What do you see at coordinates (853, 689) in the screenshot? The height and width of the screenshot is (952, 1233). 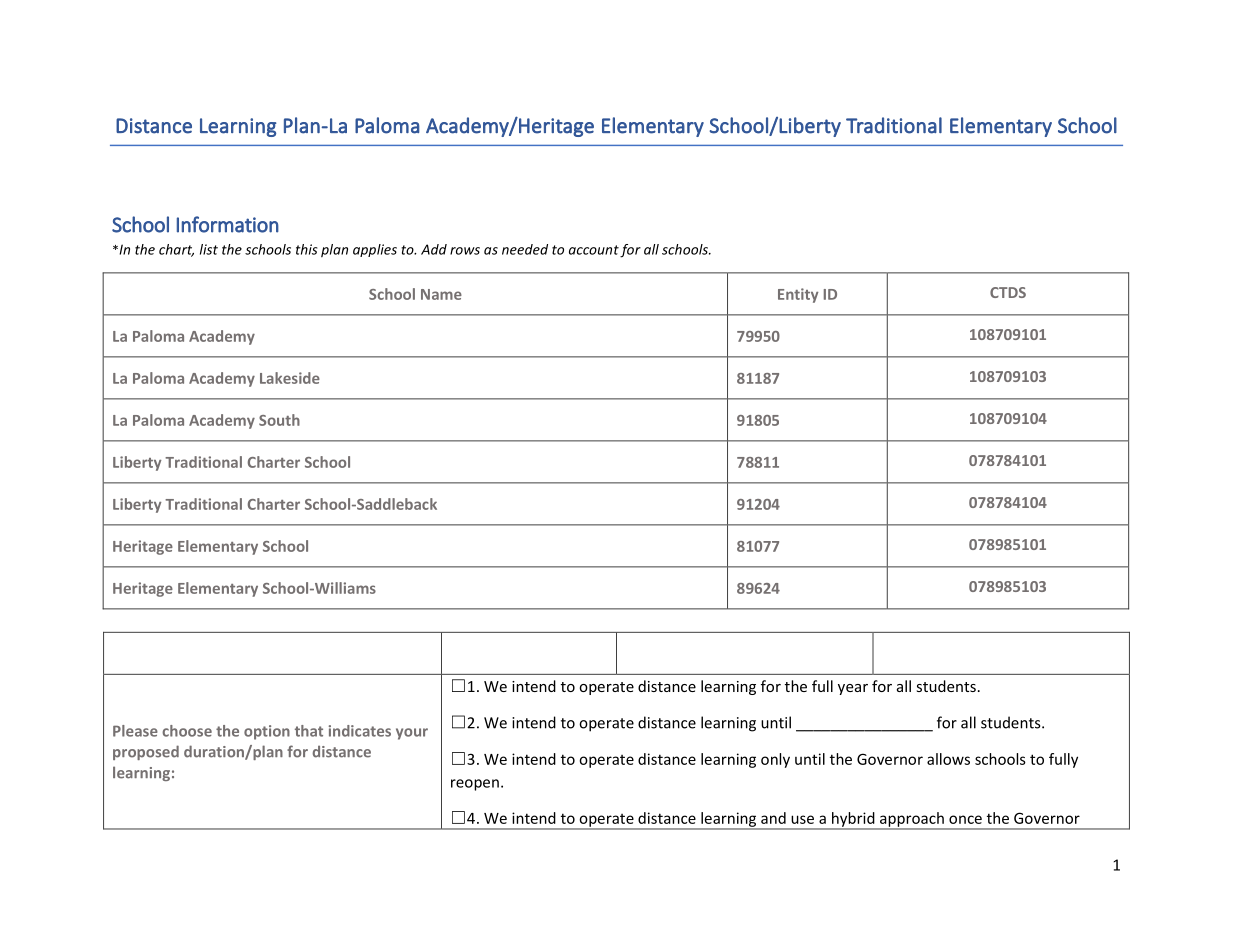 I see `year` at bounding box center [853, 689].
